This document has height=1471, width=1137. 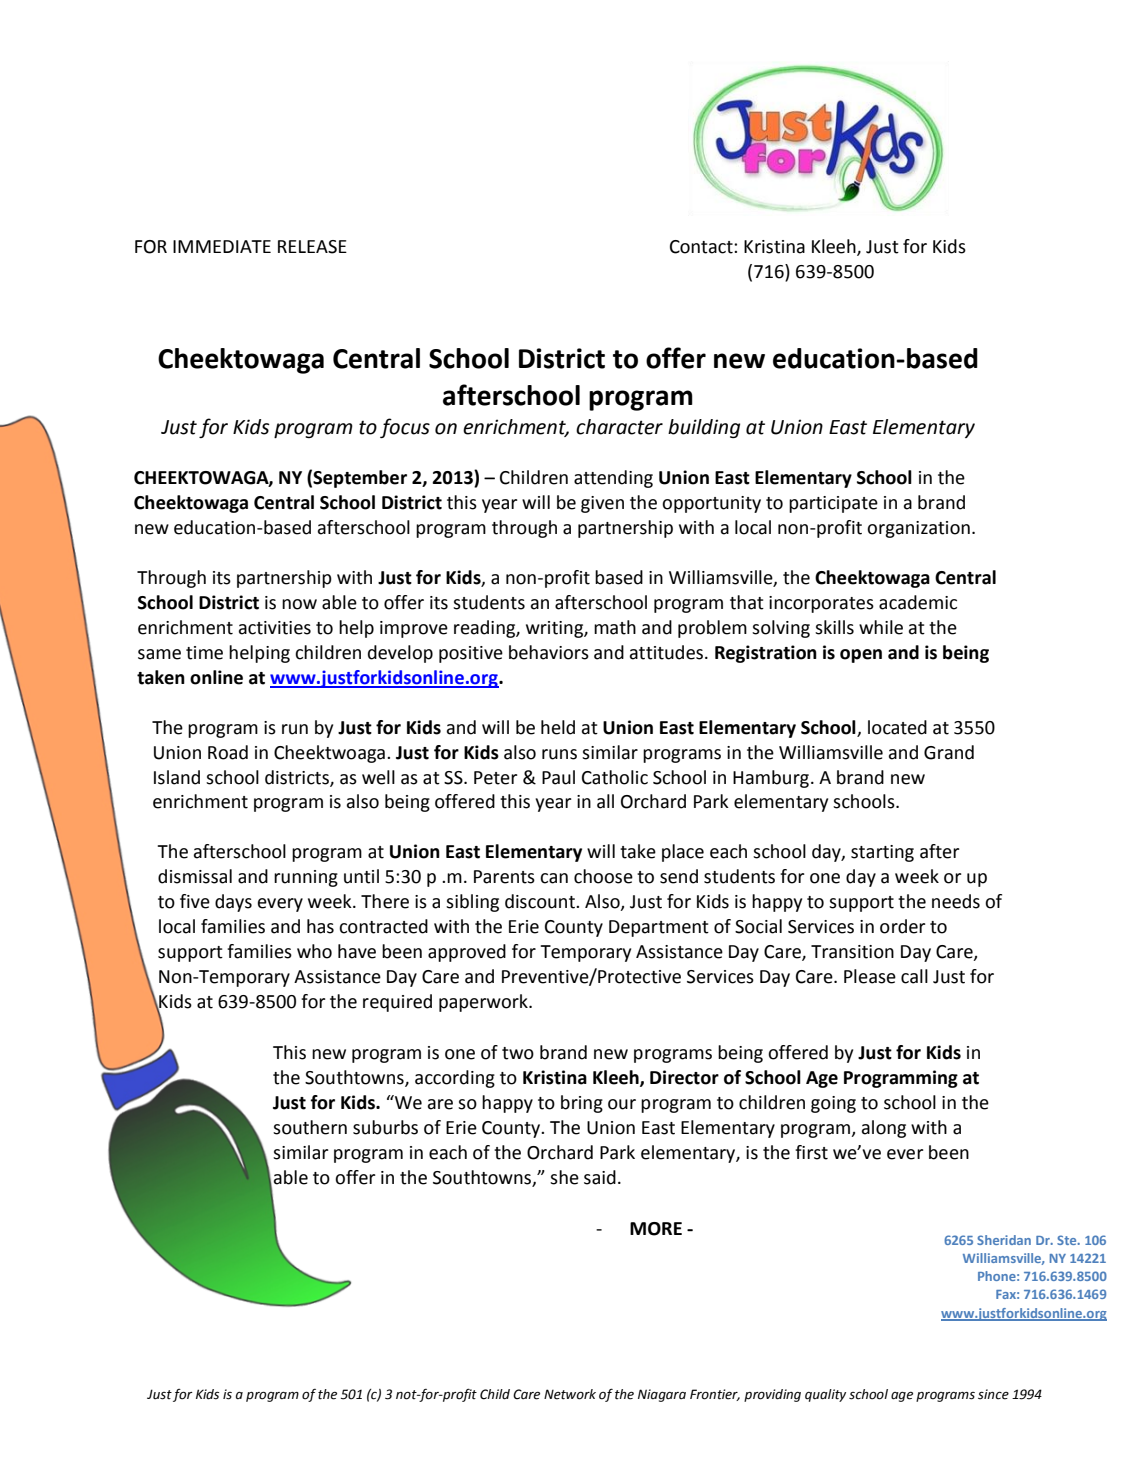 I want to click on starting, so click(x=882, y=853).
